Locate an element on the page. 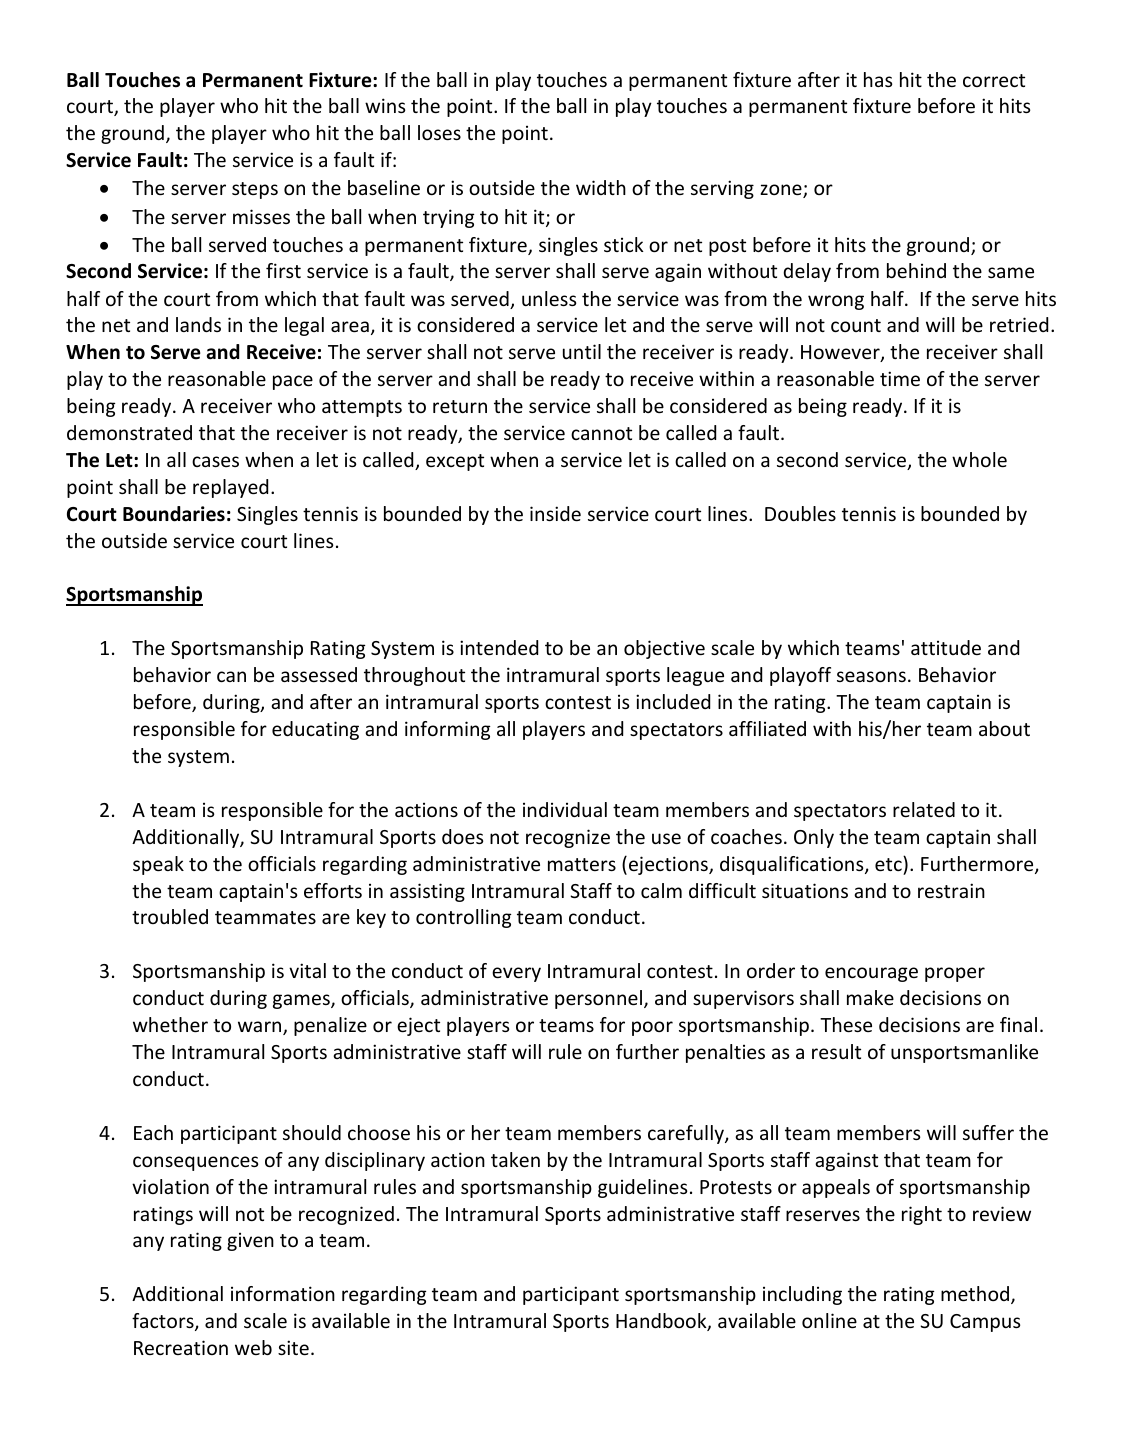 The height and width of the document is (1455, 1124). restrain is located at coordinates (951, 890).
